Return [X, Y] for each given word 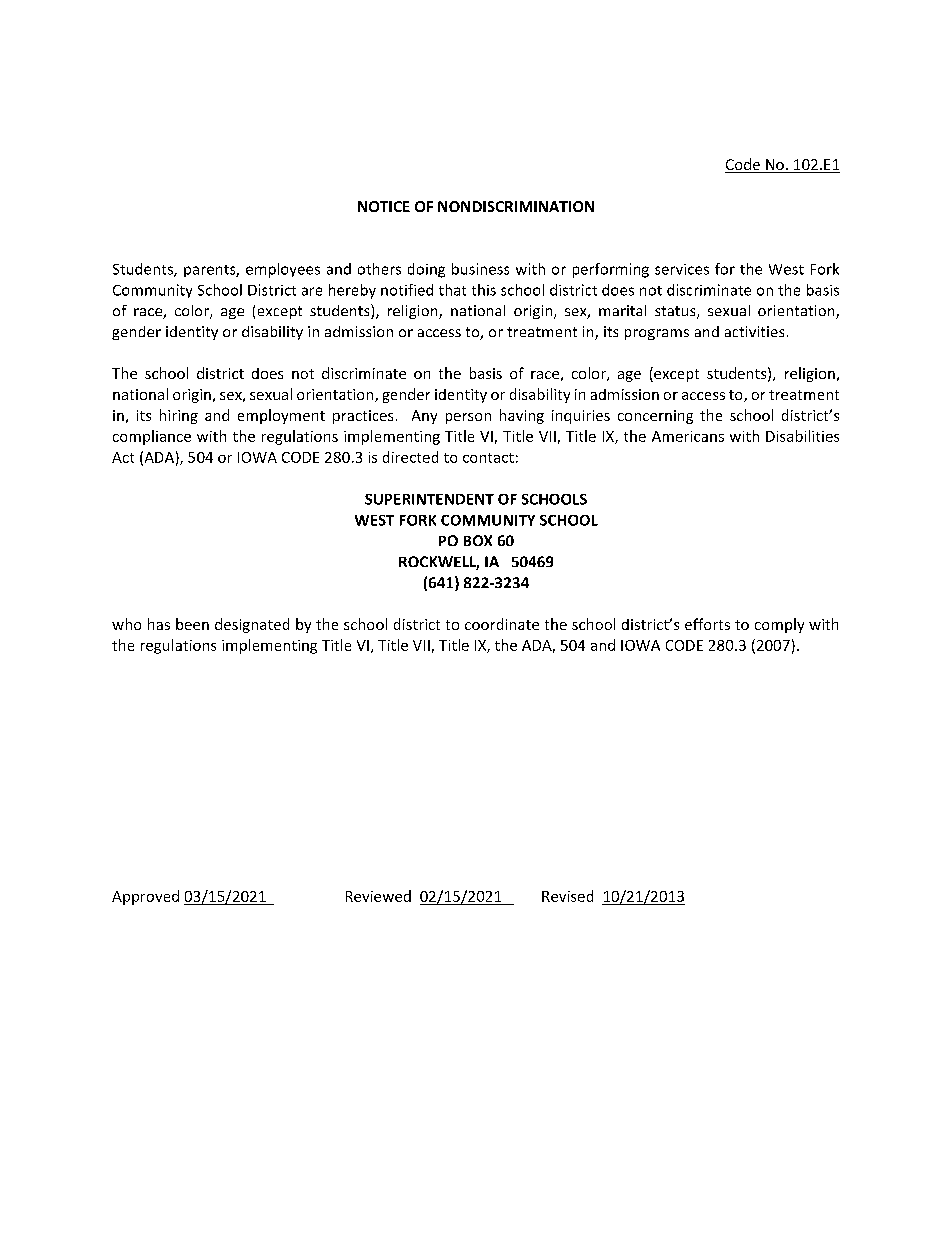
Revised [567, 896]
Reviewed [378, 896]
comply [779, 625]
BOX [478, 540]
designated [252, 625]
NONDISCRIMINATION [516, 206]
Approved [145, 897]
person [468, 418]
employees [283, 270]
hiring [179, 416]
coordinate [502, 624]
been [192, 624]
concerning [655, 417]
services [682, 269]
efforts [707, 624]
